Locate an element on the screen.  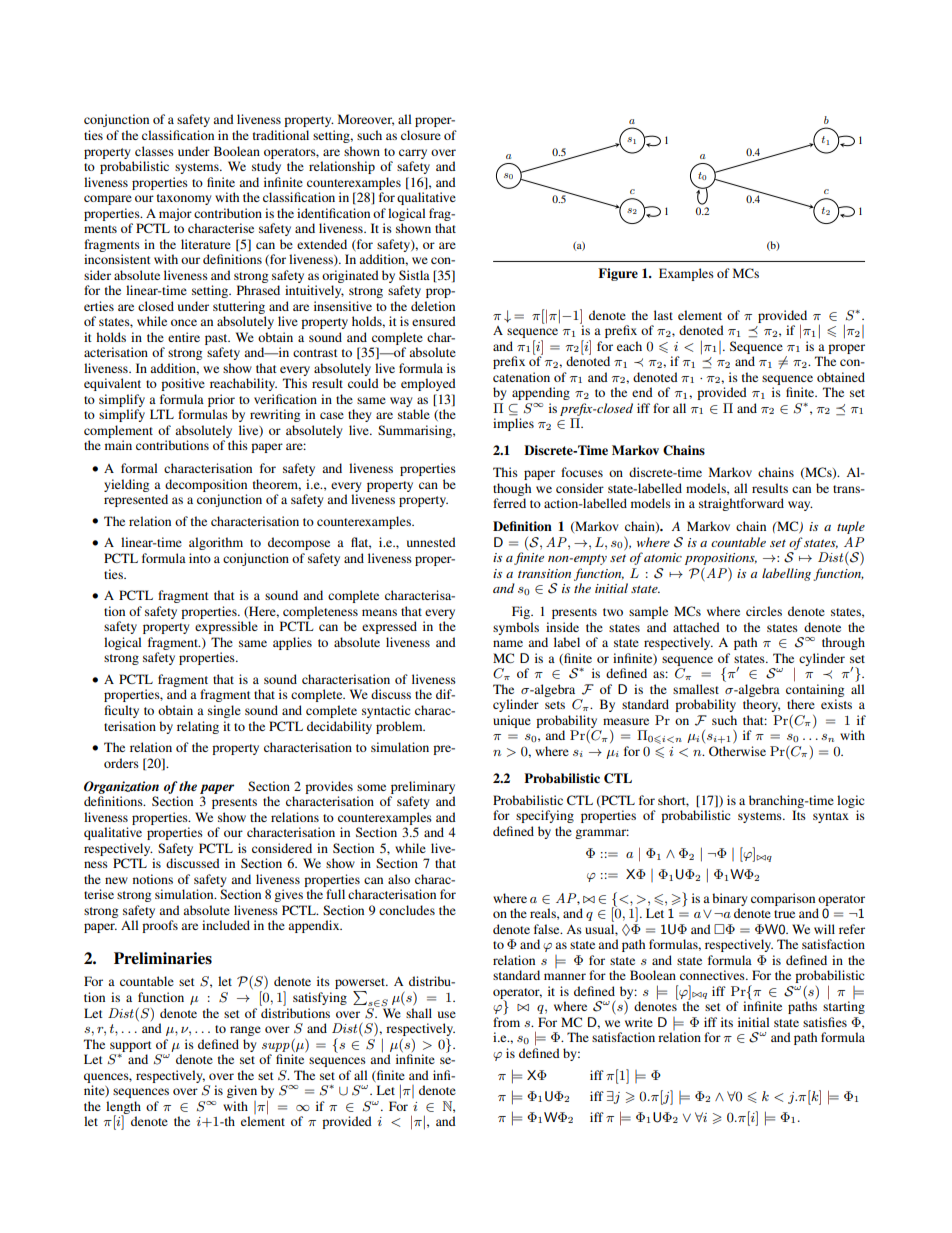
relating is located at coordinates (198, 727).
